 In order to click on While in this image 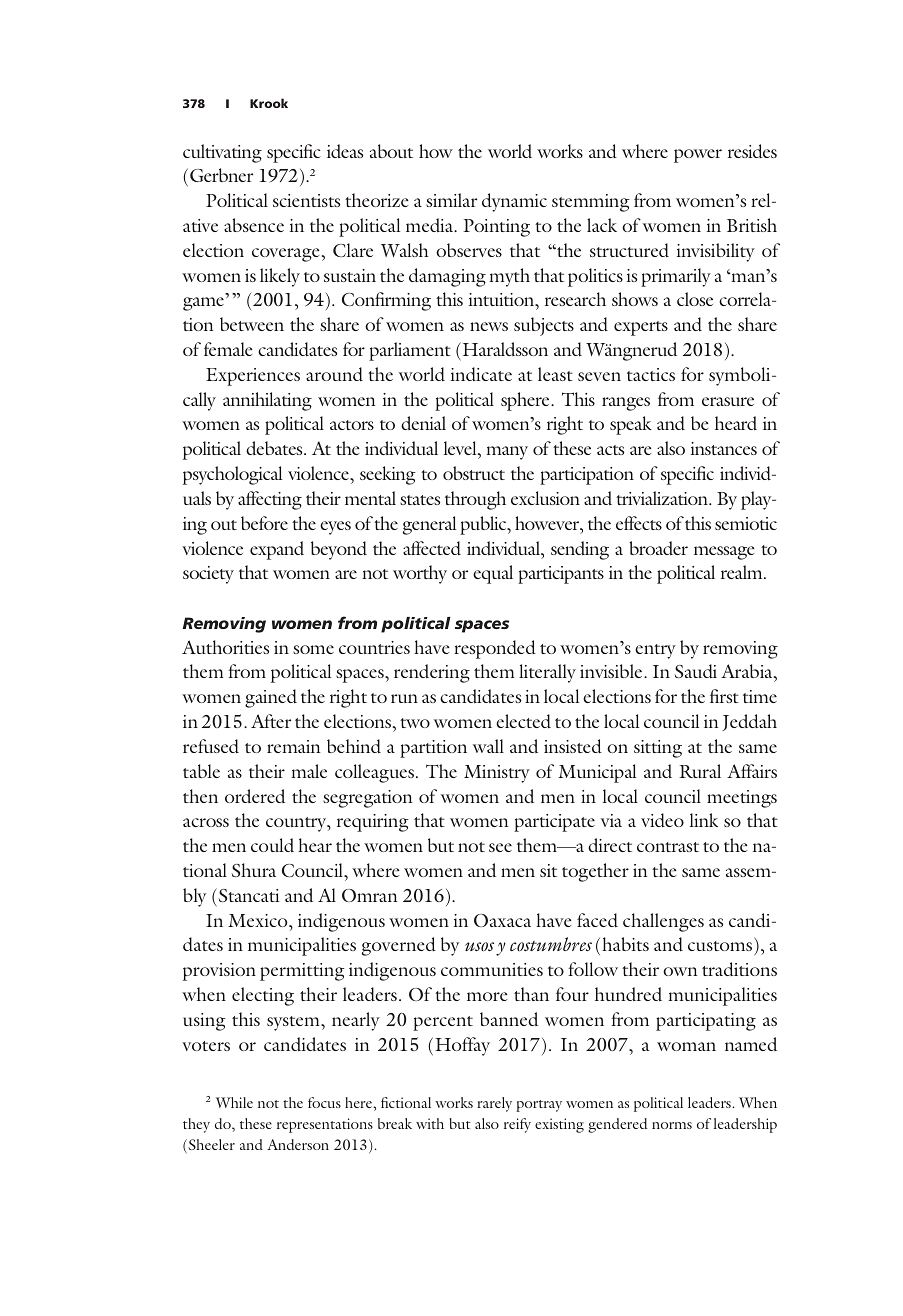, I will do `click(234, 1102)`.
